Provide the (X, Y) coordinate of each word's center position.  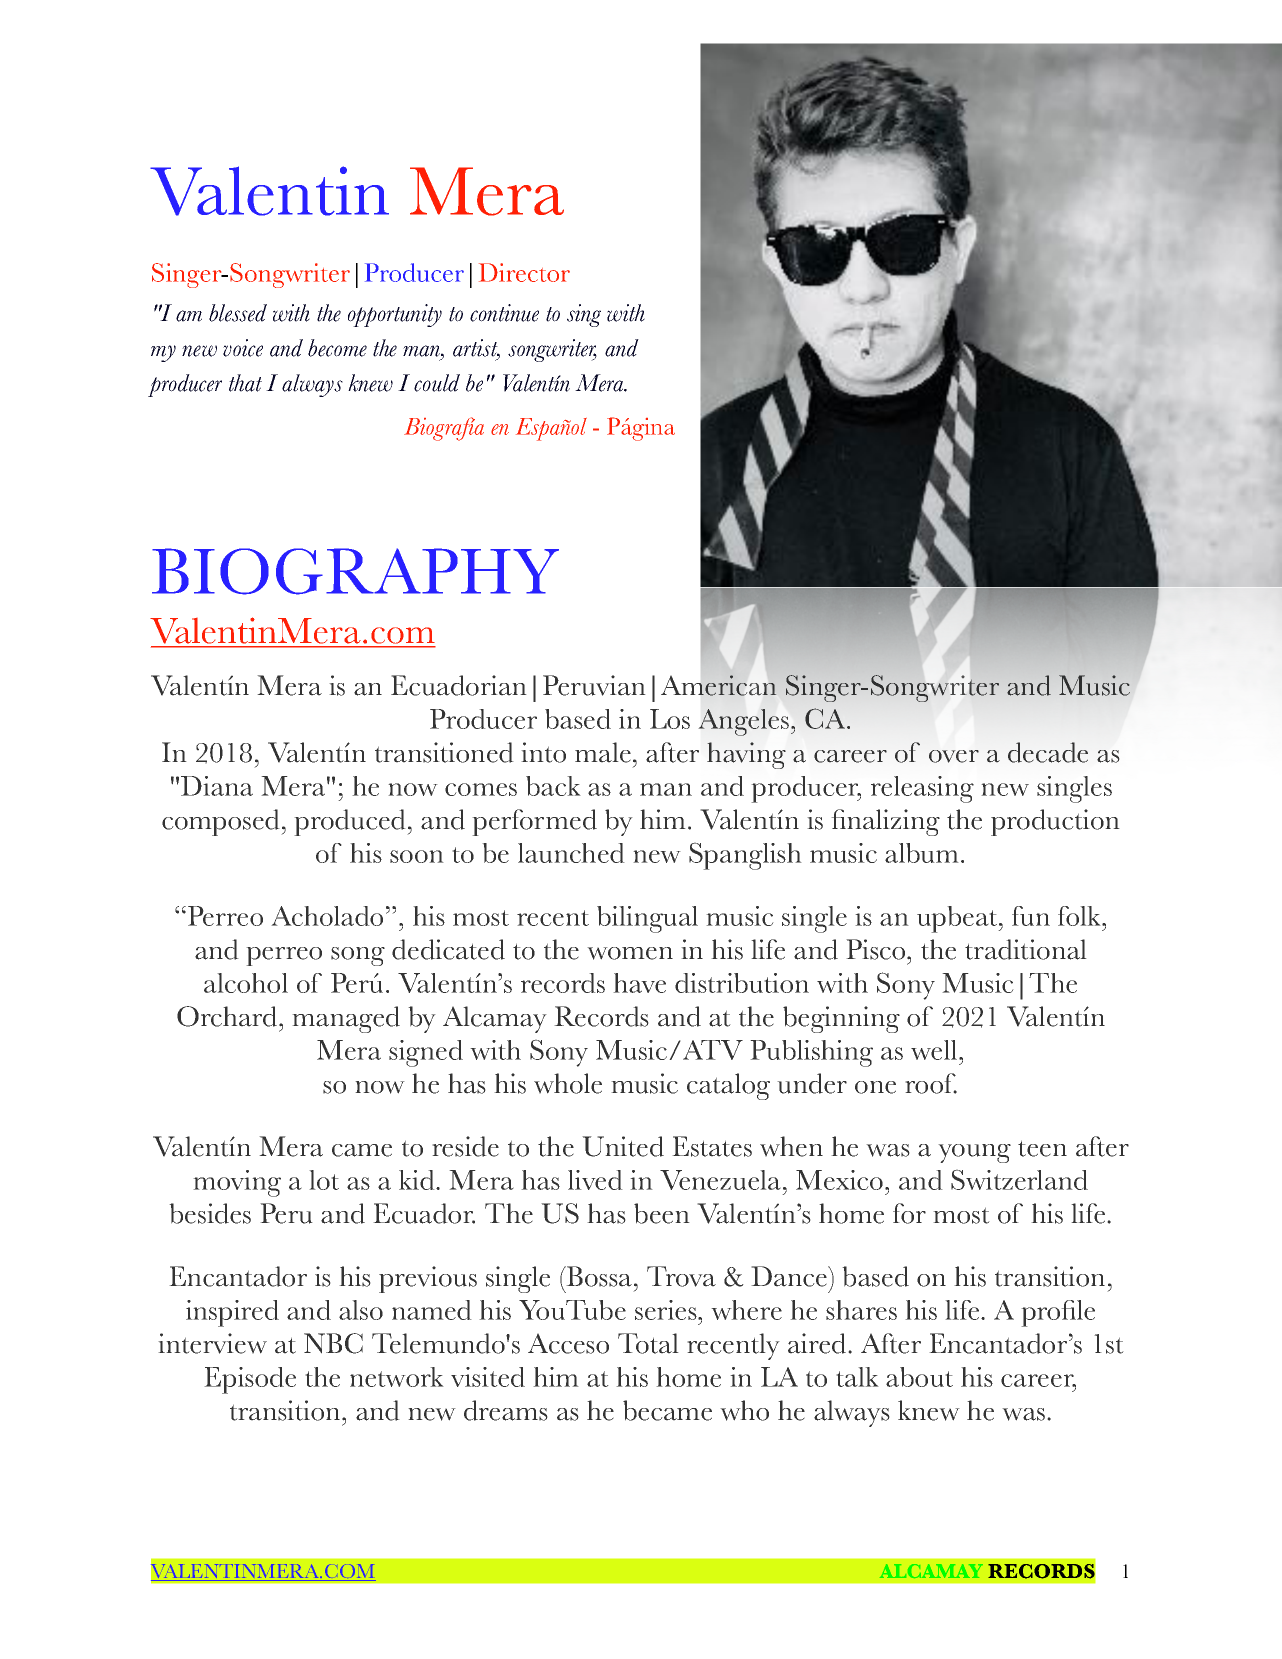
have (639, 983)
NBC (333, 1343)
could (437, 383)
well (935, 1050)
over (954, 756)
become (337, 348)
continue (504, 313)
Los (670, 719)
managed (346, 1019)
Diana (217, 786)
